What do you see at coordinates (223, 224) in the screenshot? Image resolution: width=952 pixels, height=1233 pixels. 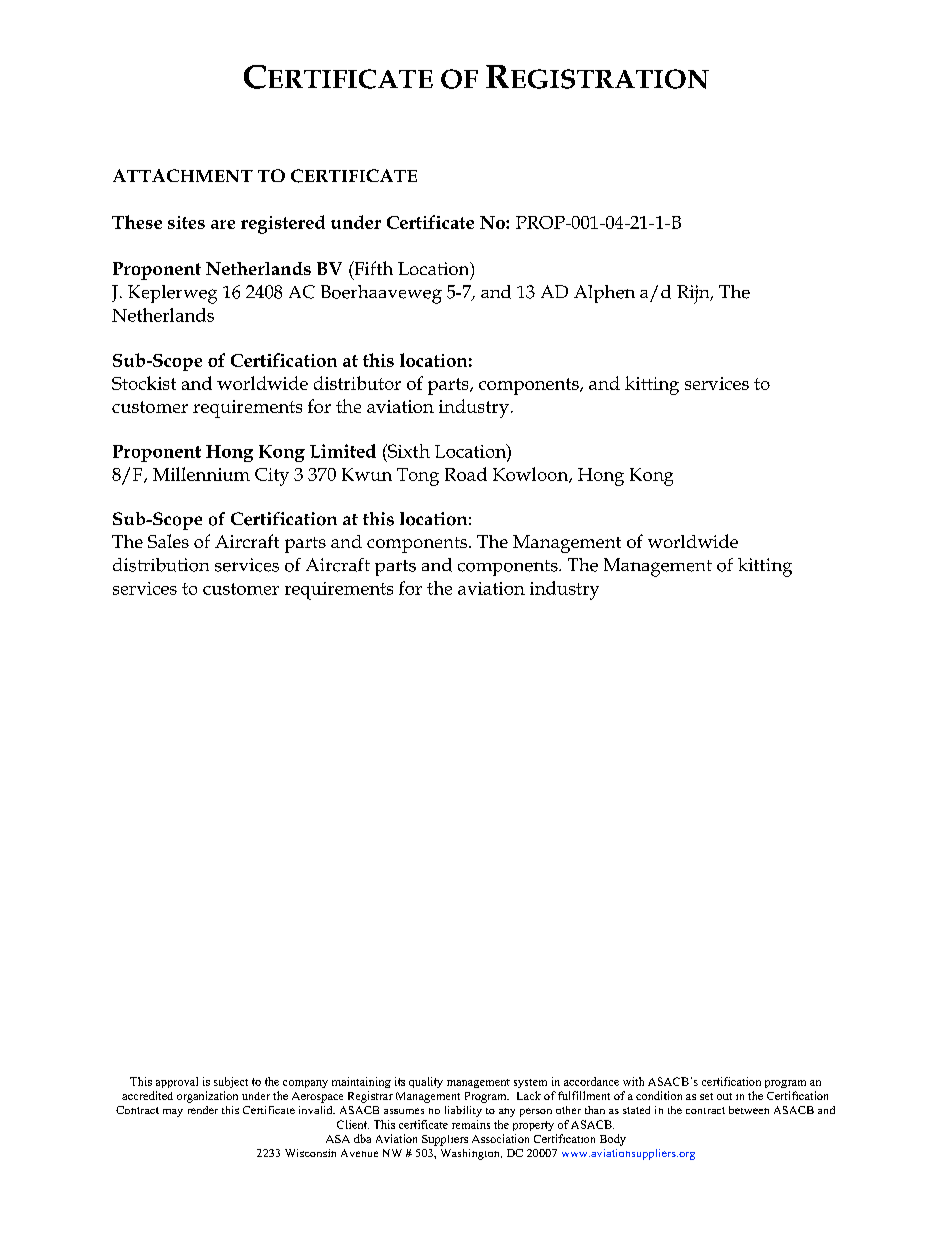 I see `are` at bounding box center [223, 224].
